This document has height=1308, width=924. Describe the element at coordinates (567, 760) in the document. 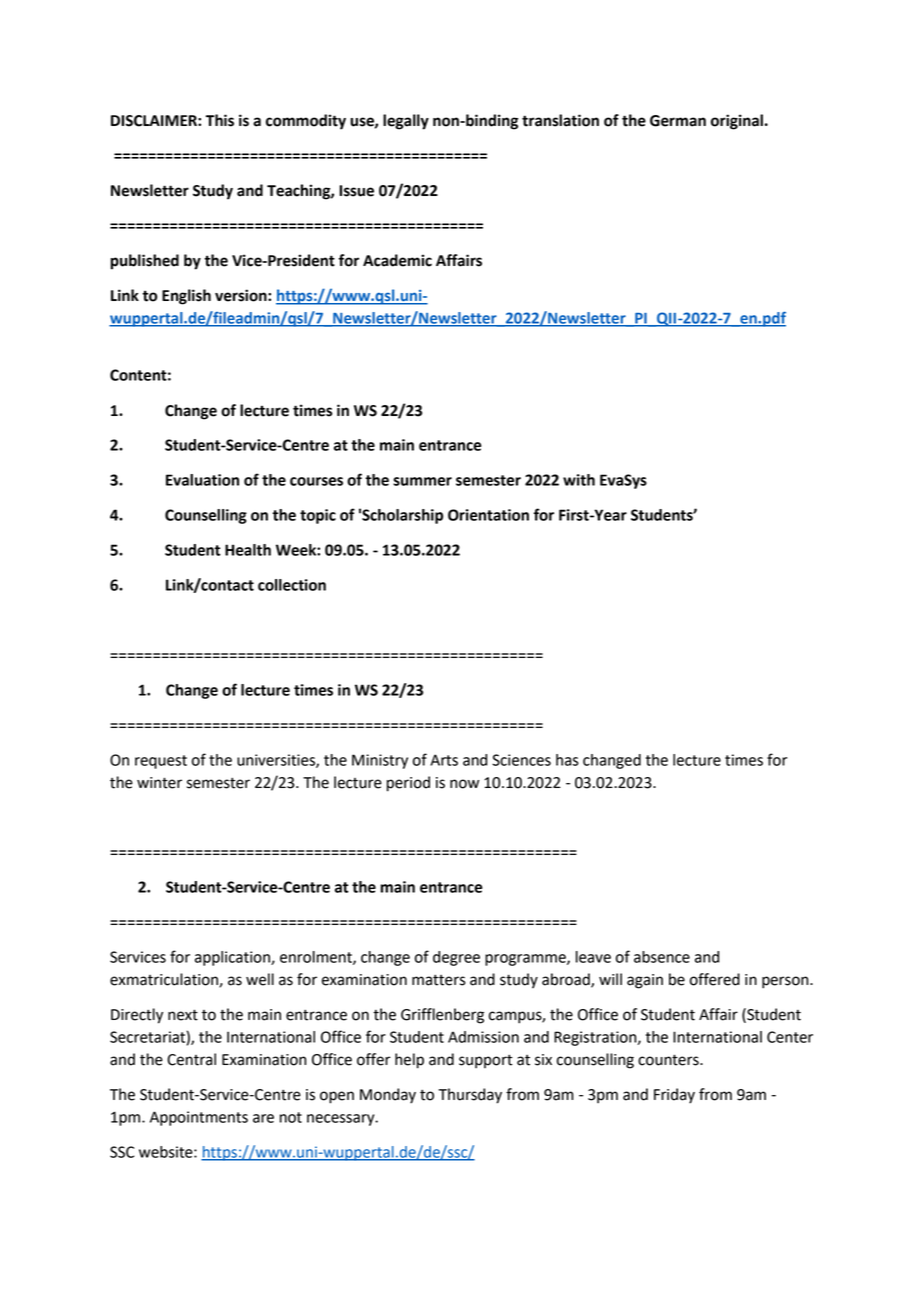

I see `has` at that location.
